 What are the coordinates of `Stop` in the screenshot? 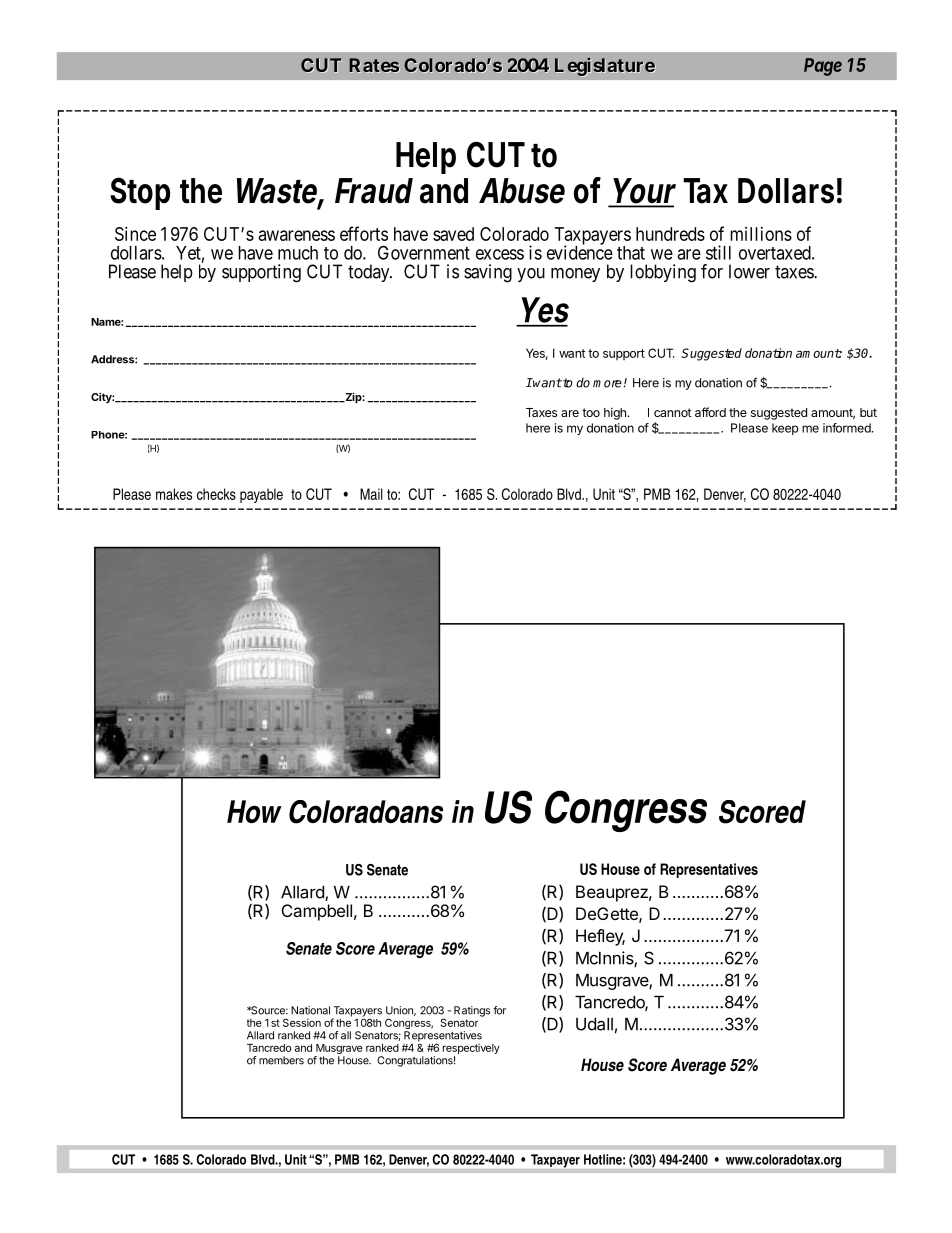 It's located at (140, 193).
